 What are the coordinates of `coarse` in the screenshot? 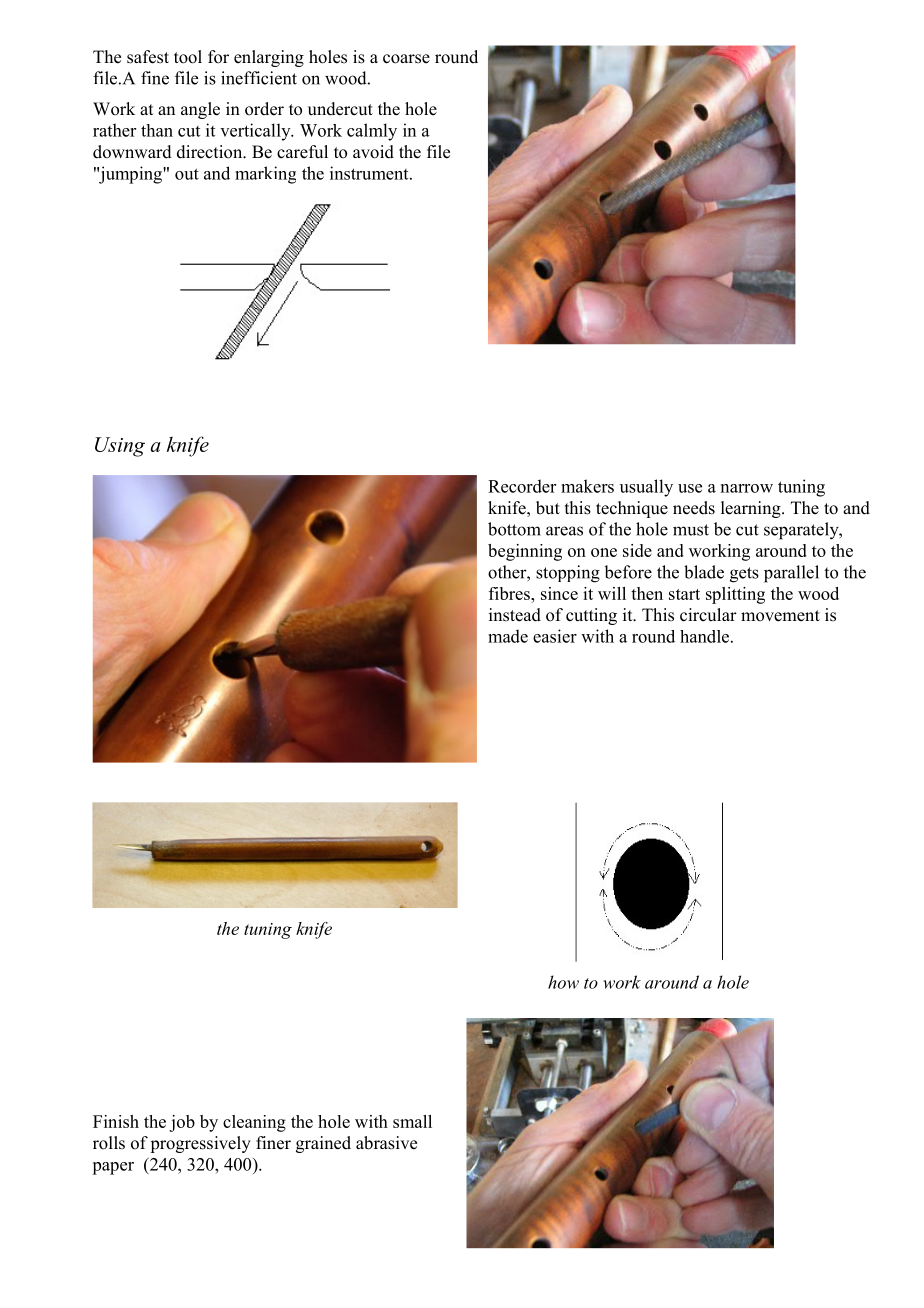 It's located at (406, 59).
